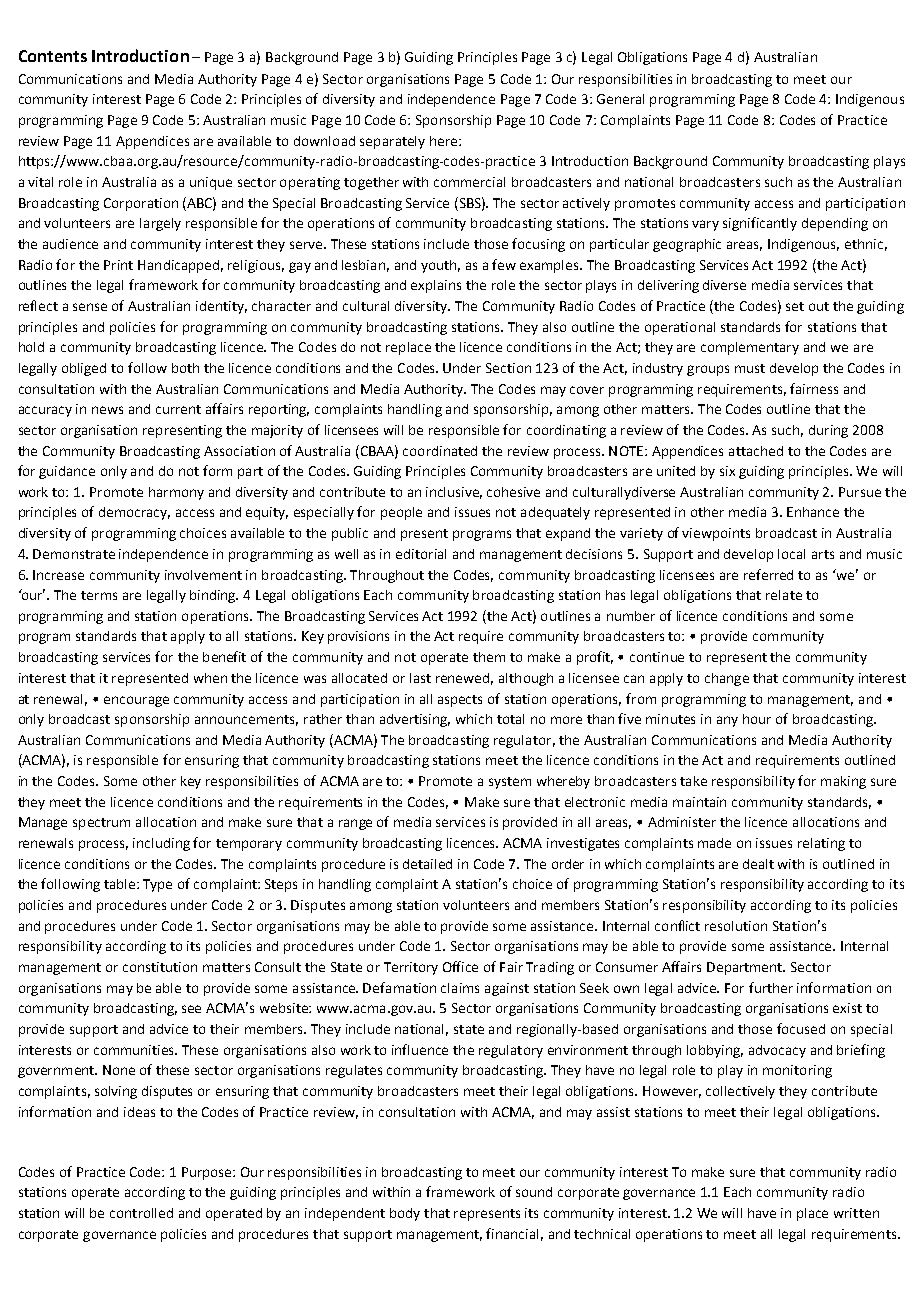  I want to click on General, so click(620, 99).
